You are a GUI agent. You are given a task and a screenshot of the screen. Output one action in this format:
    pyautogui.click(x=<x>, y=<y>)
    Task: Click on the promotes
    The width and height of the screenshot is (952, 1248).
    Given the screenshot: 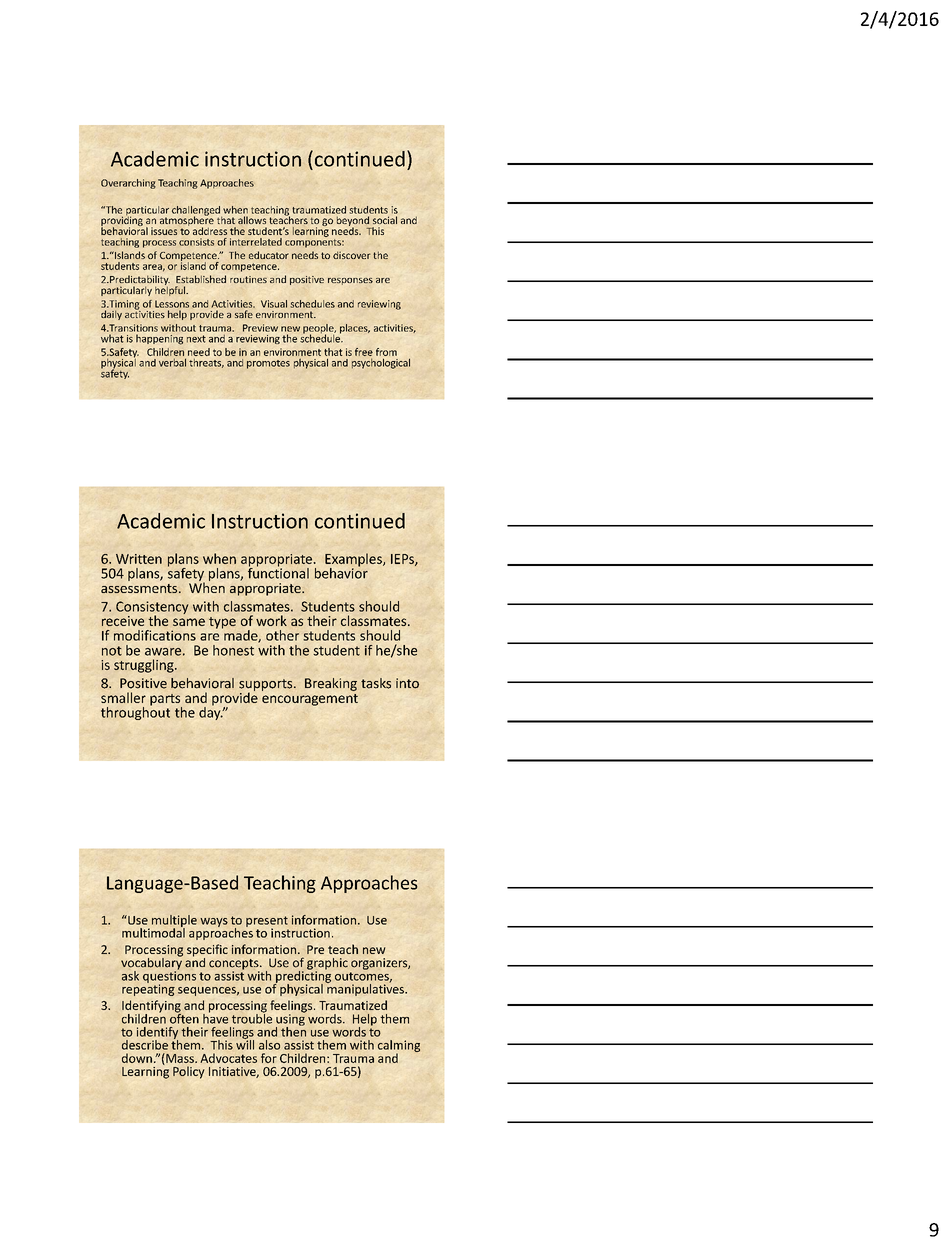 What is the action you would take?
    pyautogui.click(x=268, y=364)
